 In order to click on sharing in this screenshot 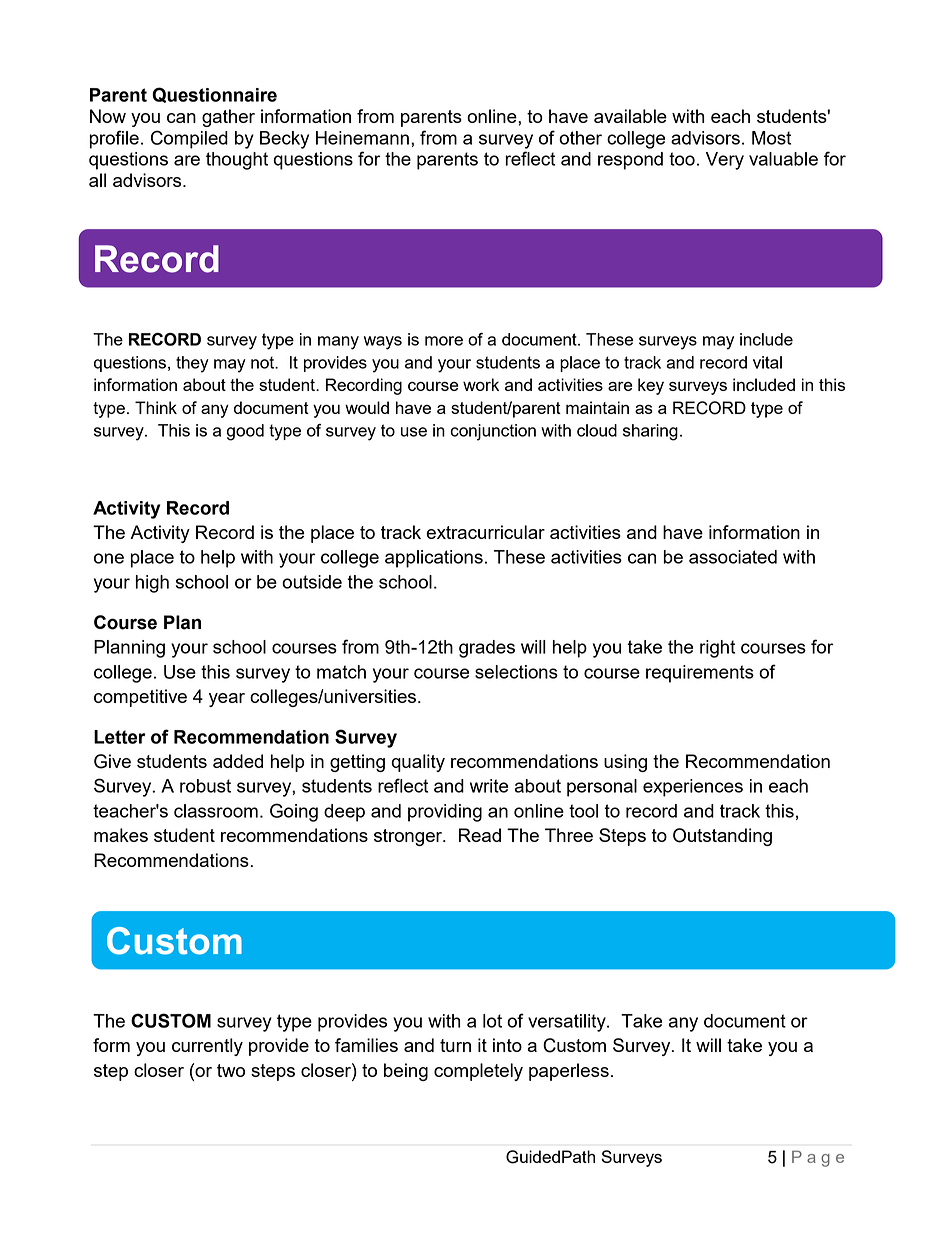, I will do `click(650, 432)`.
